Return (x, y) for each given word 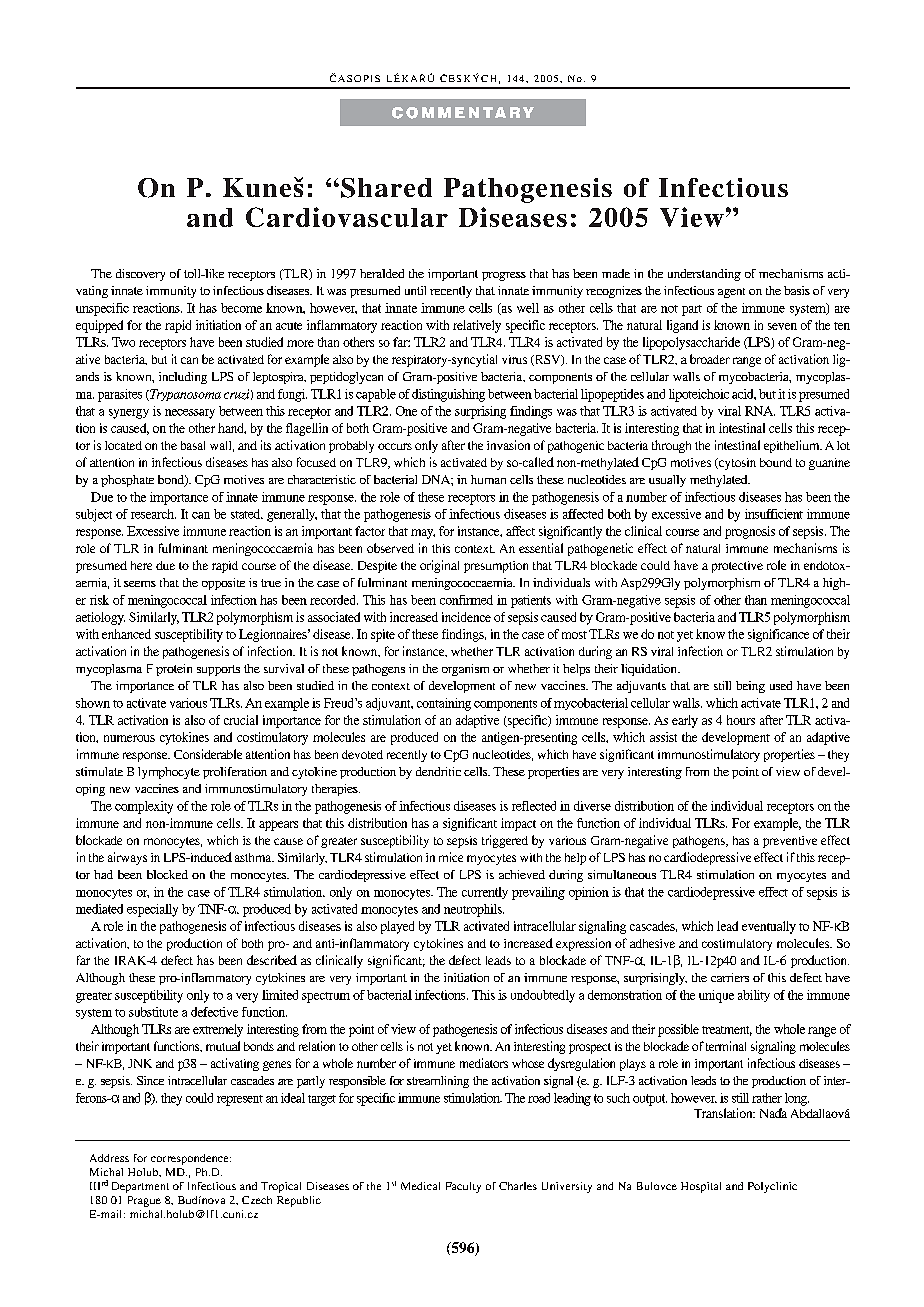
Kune (257, 187)
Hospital (701, 1187)
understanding (704, 275)
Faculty (463, 1187)
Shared (386, 188)
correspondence (191, 1159)
